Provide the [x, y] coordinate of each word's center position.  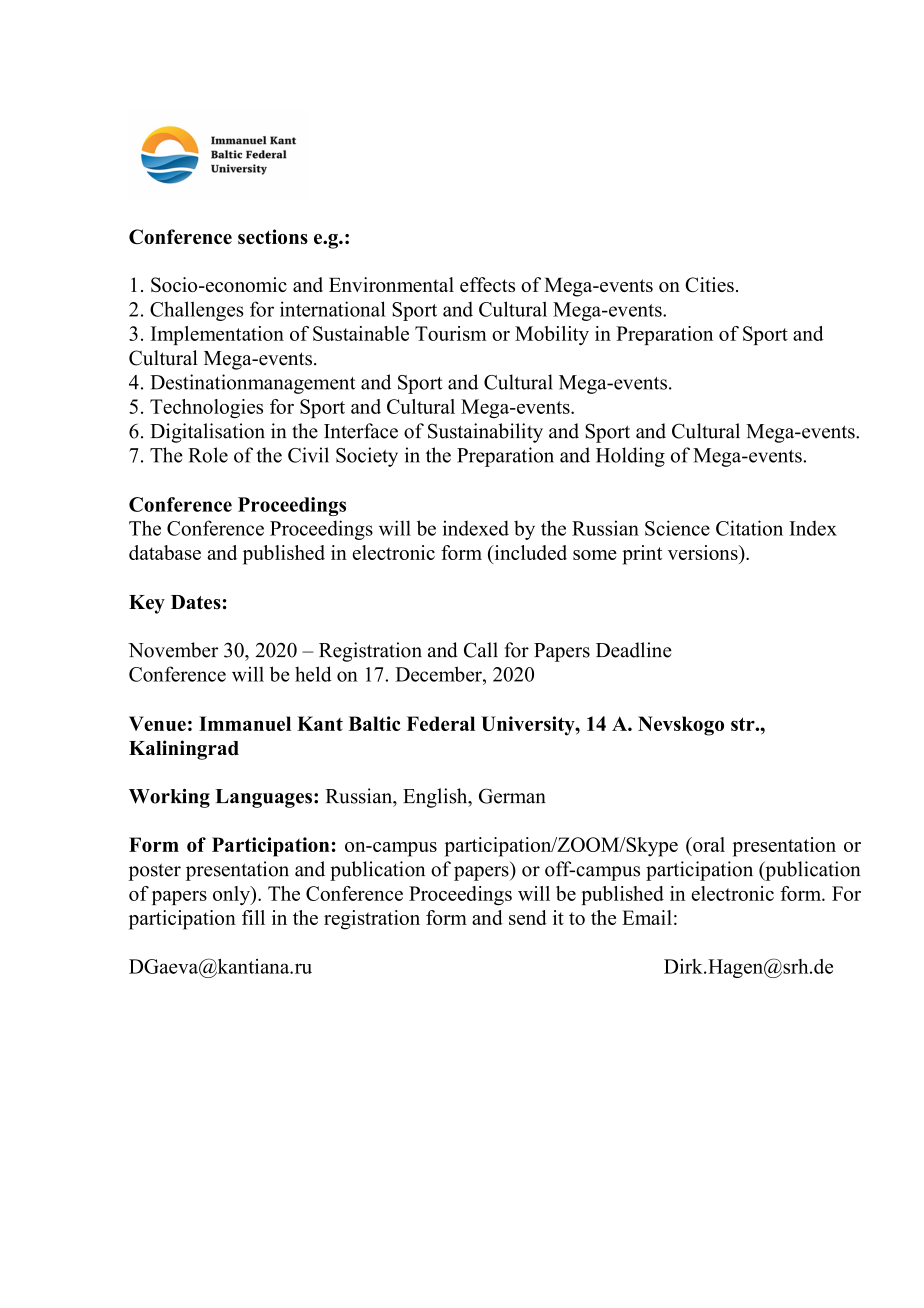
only [232, 895]
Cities [709, 284]
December [439, 674]
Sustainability [485, 433]
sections [273, 236]
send [528, 917]
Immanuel [245, 723]
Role [208, 455]
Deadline [634, 650]
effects [487, 284]
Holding [630, 457]
